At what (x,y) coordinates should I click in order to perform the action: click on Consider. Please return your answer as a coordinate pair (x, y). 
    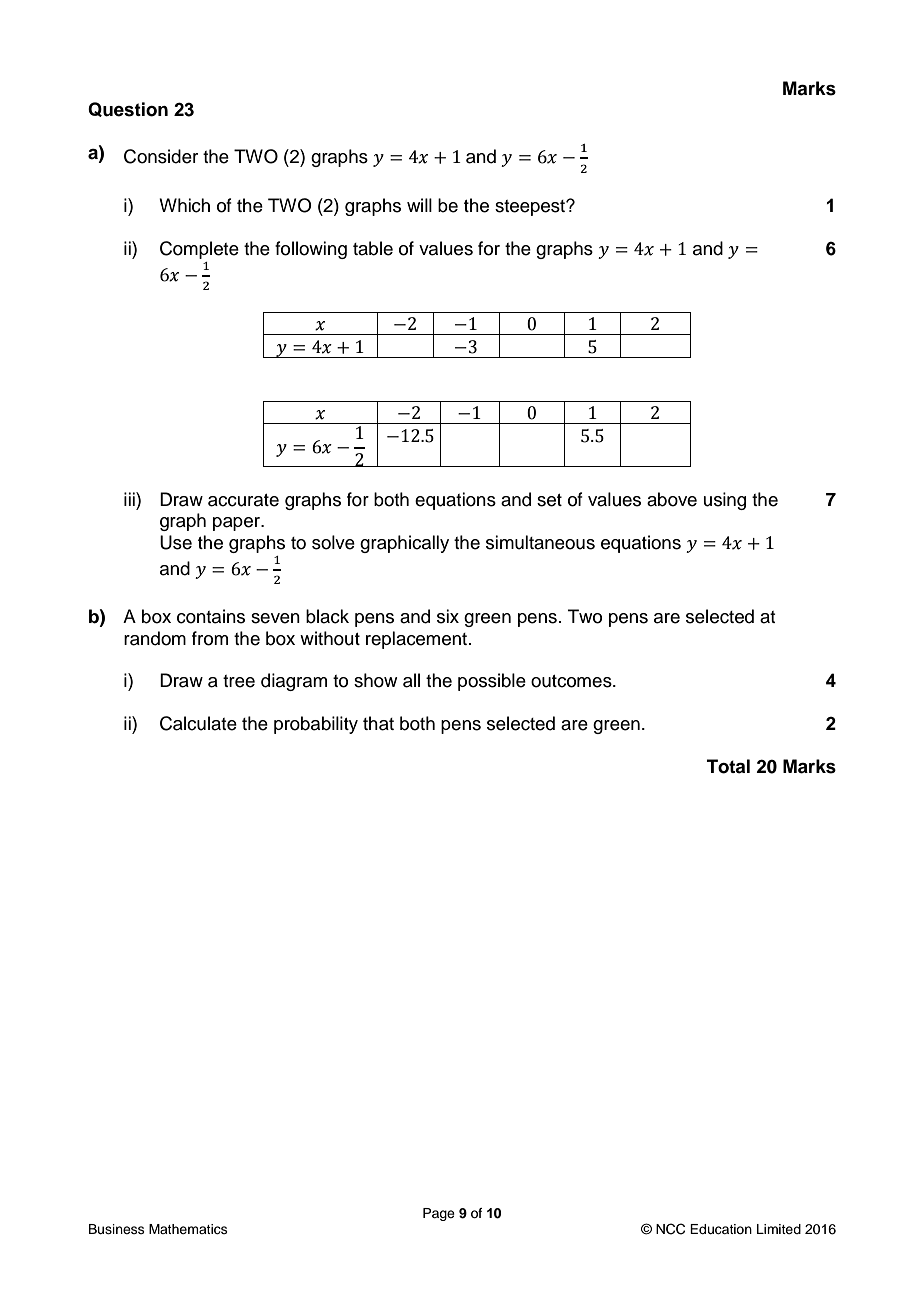
    Looking at the image, I should click on (161, 156).
